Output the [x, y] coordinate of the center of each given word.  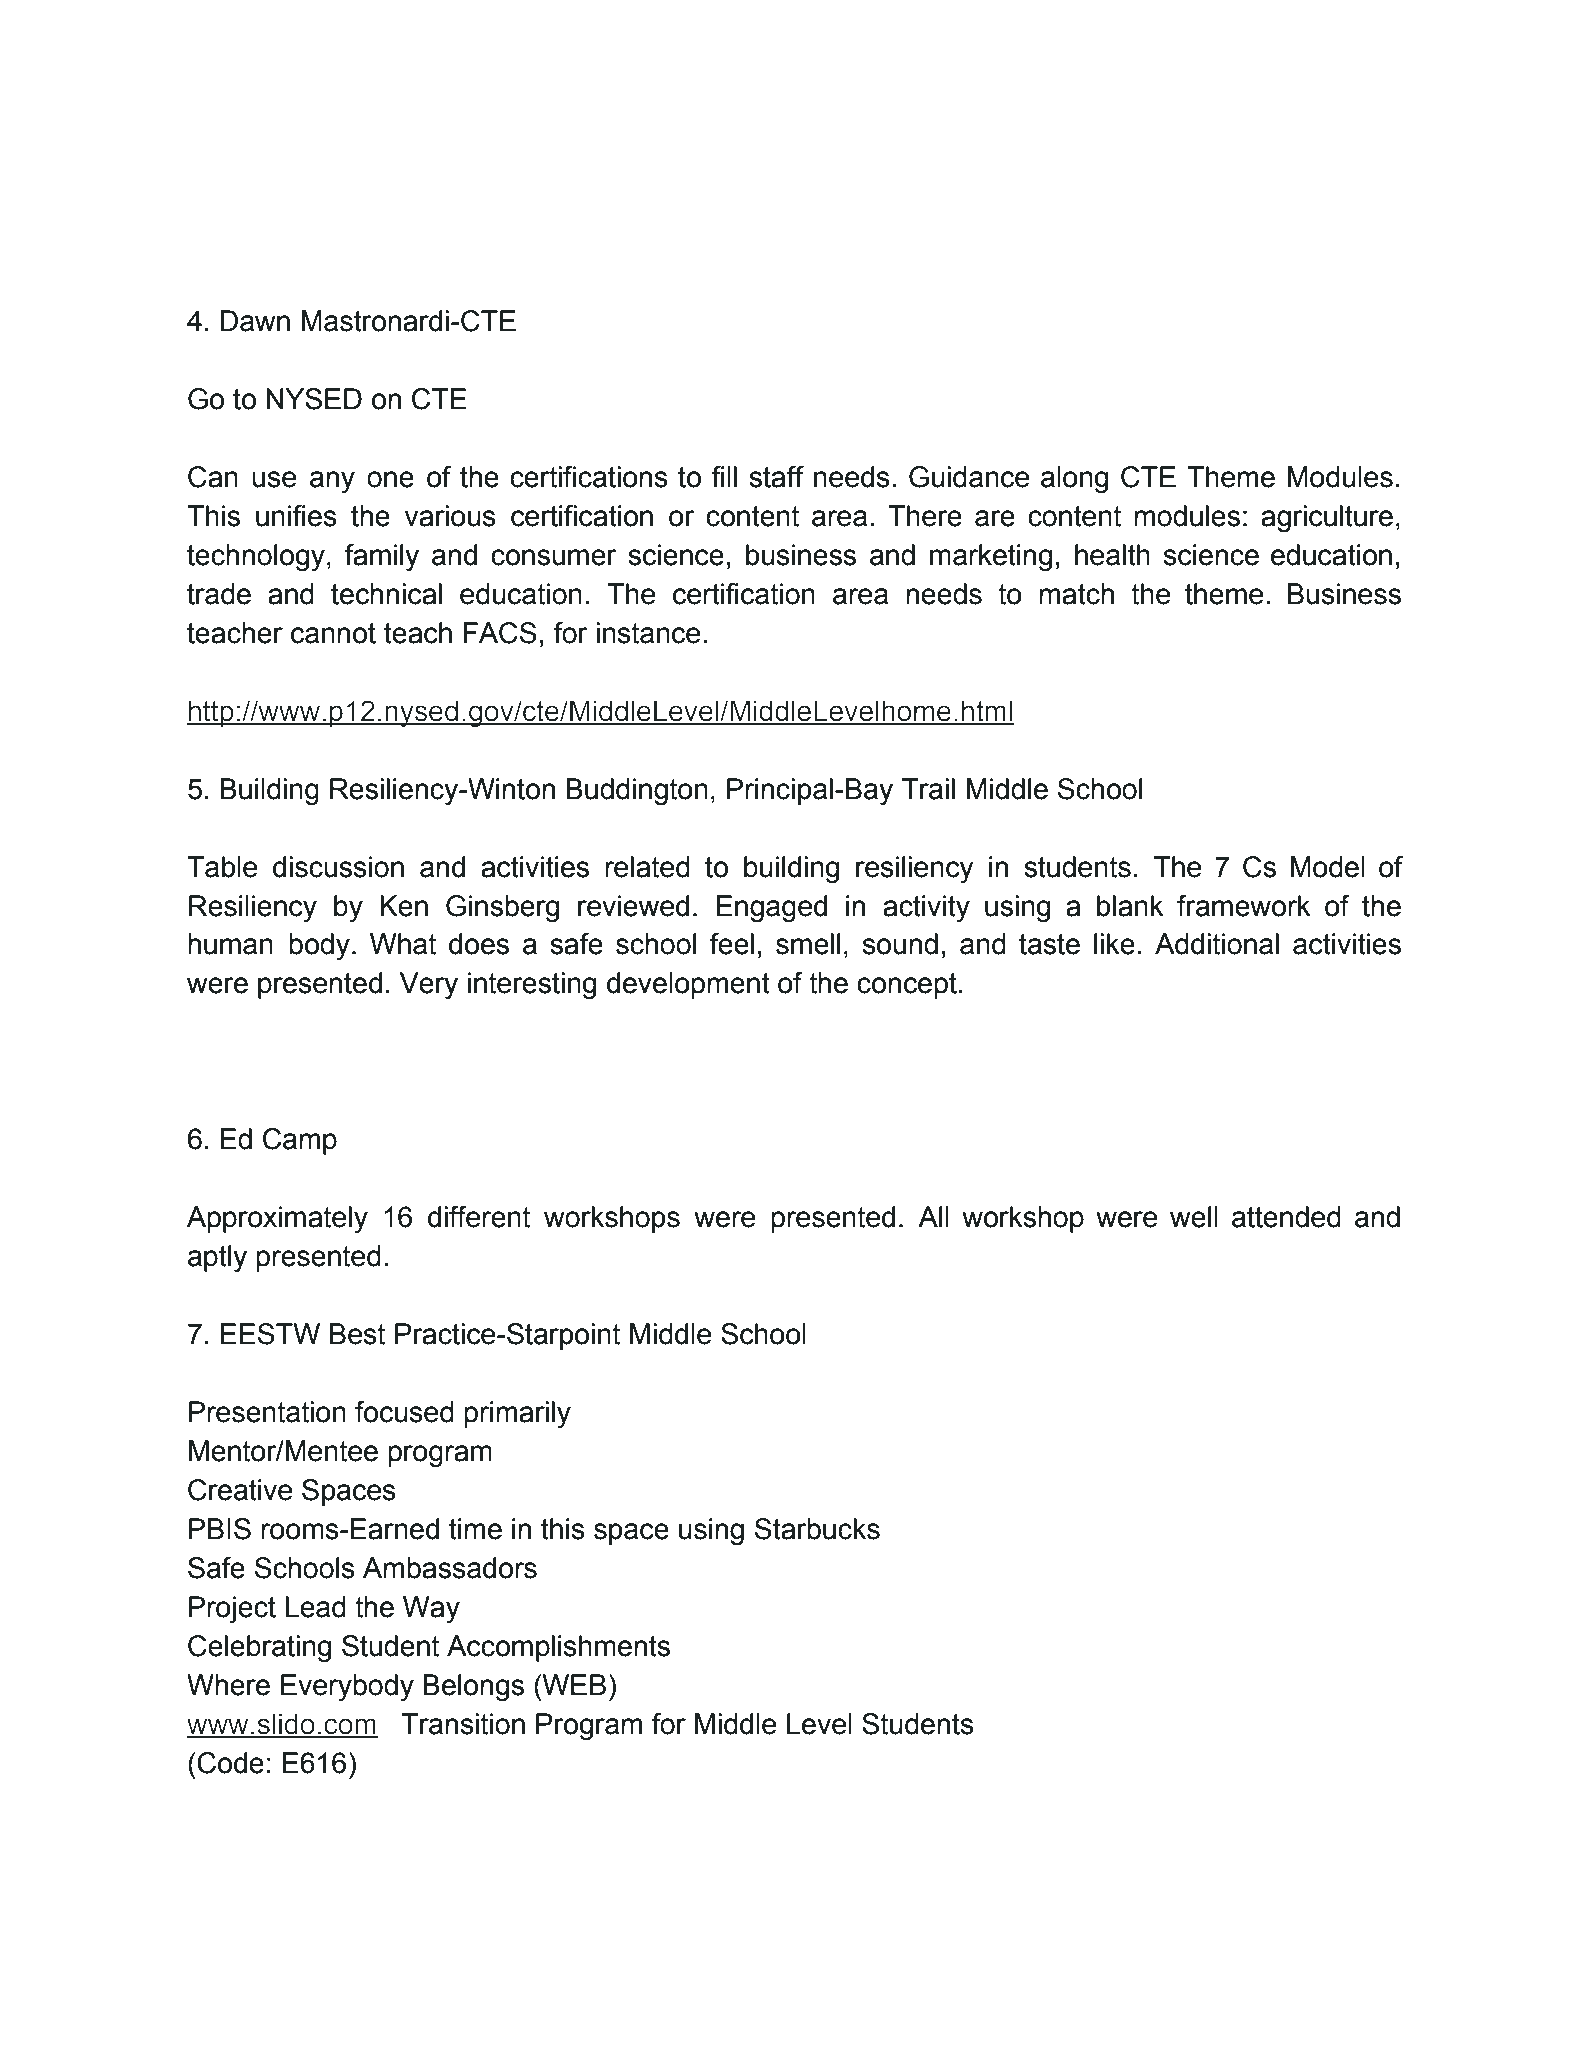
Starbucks [817, 1529]
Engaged [771, 909]
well [1194, 1217]
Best [357, 1334]
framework [1244, 906]
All [933, 1216]
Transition [463, 1724]
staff [776, 477]
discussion [338, 867]
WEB [573, 1684]
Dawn [255, 321]
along [1074, 480]
